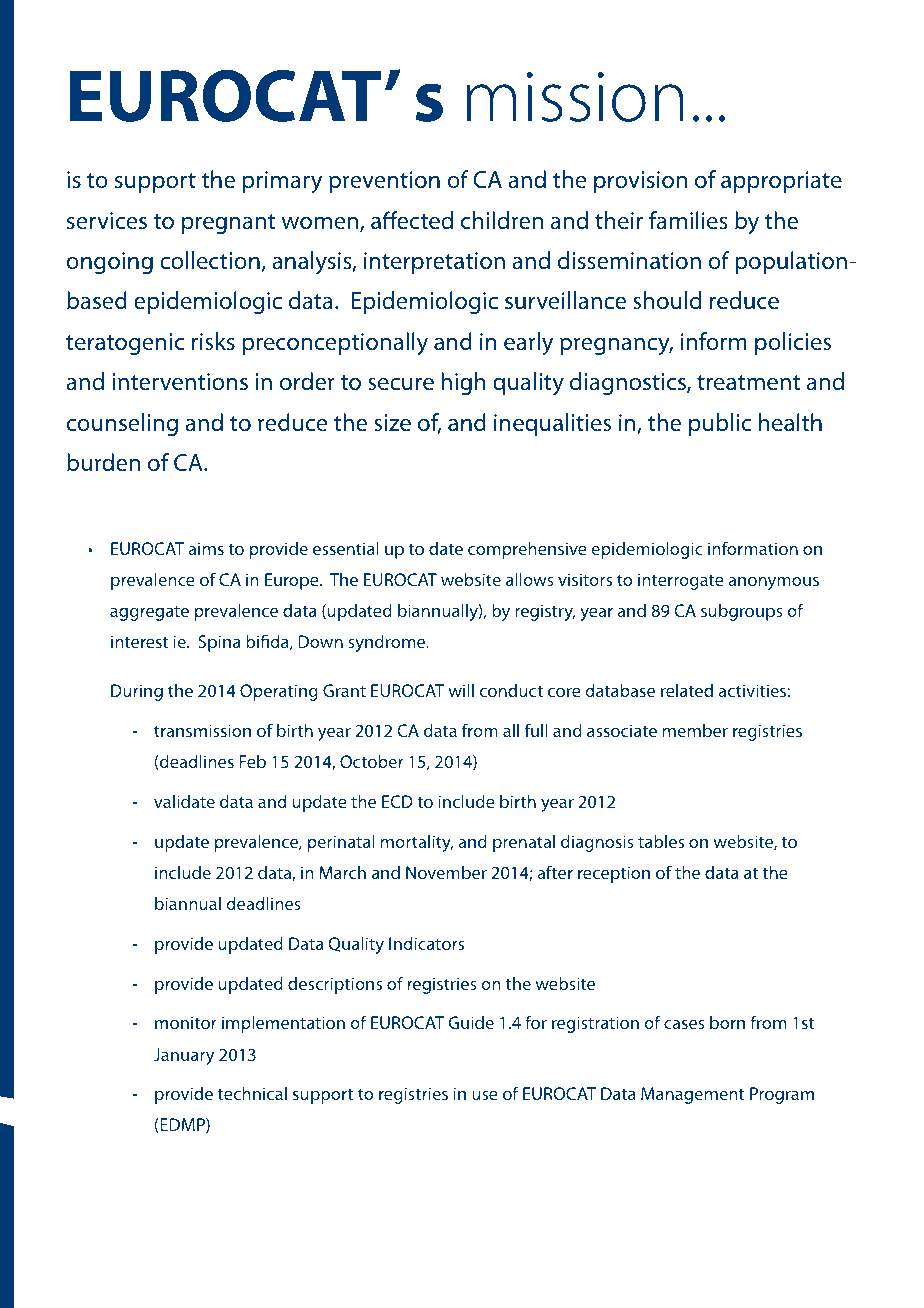  I want to click on aims, so click(206, 548).
